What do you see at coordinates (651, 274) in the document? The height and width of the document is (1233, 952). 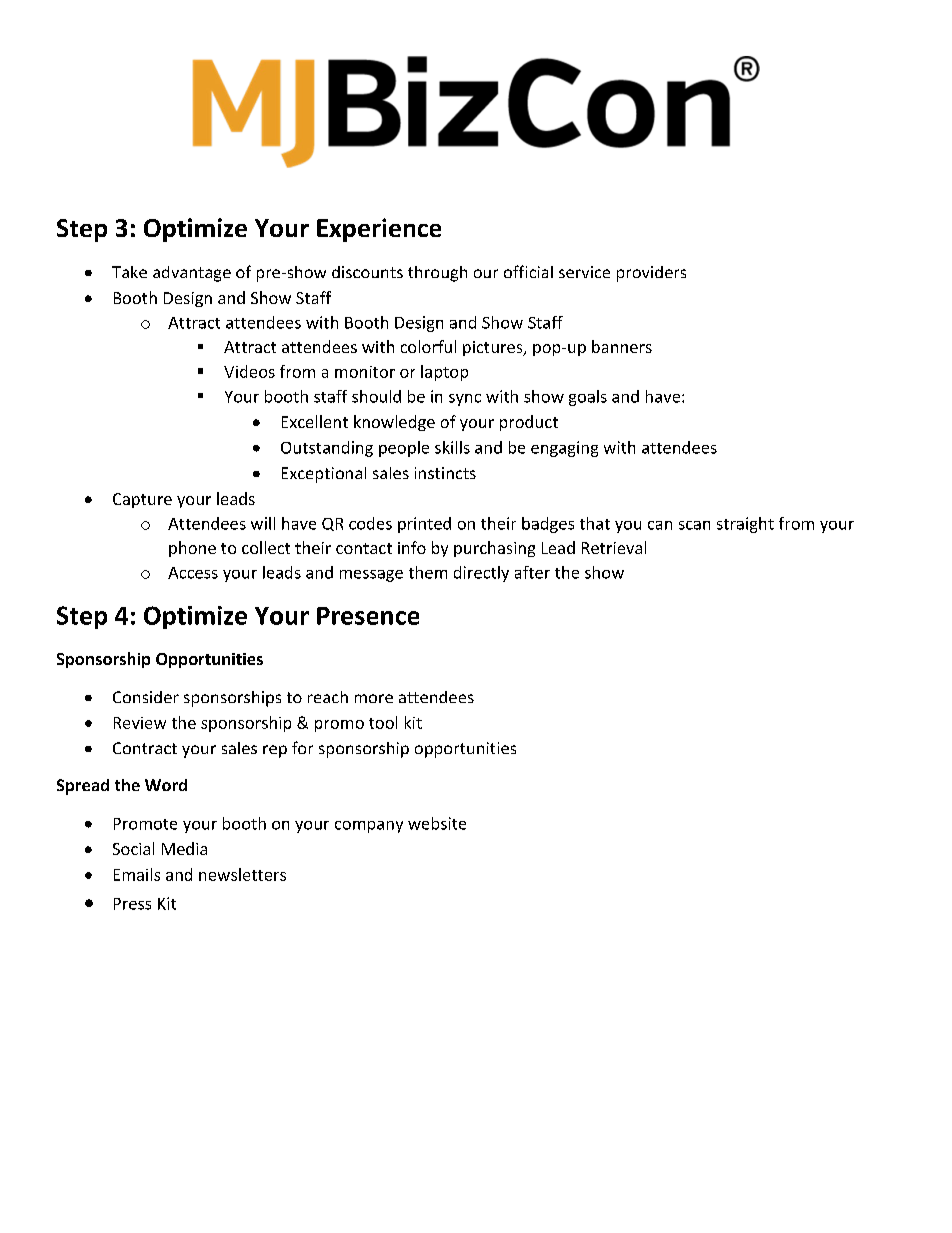 I see `providers` at bounding box center [651, 274].
